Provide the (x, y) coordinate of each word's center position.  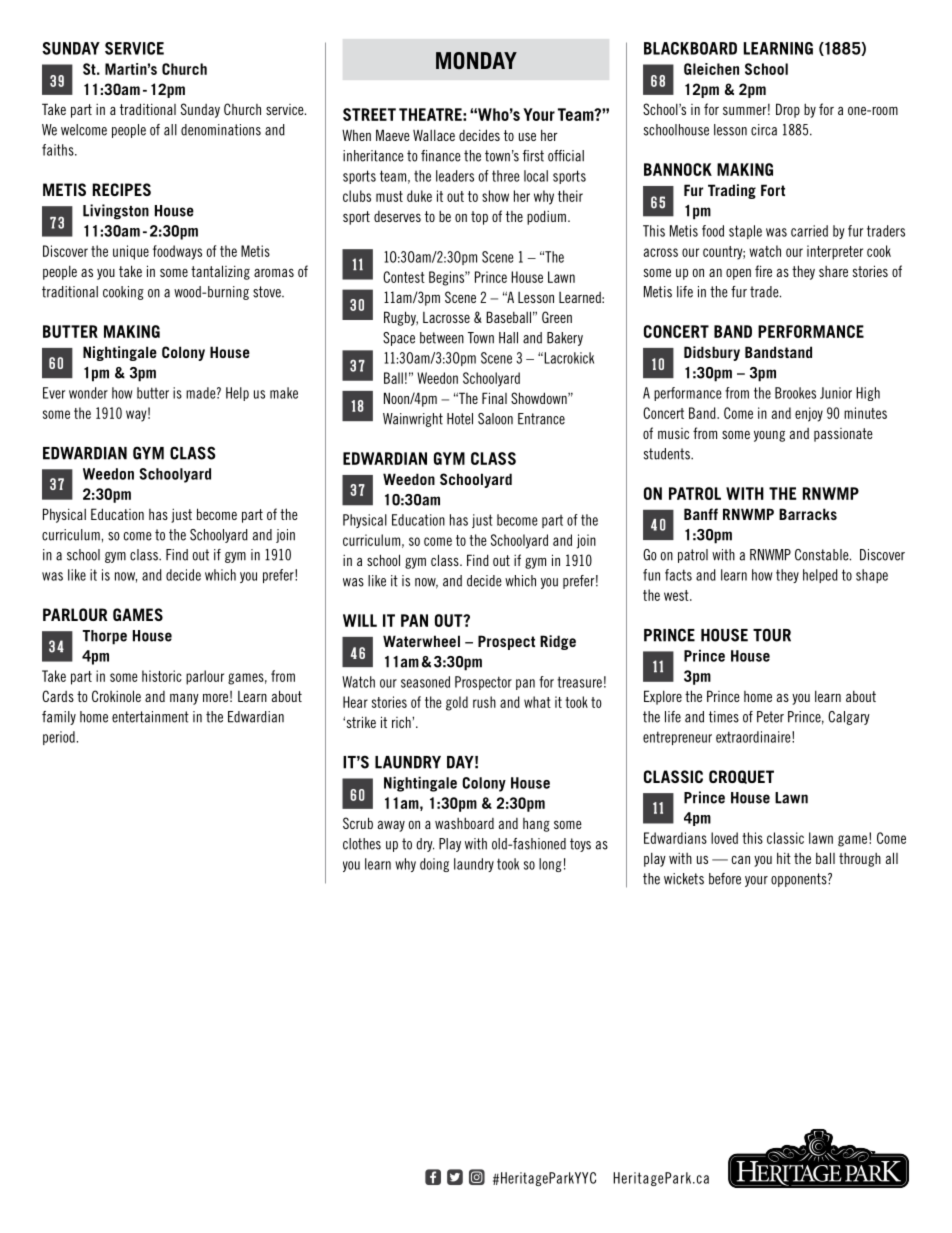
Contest (404, 277)
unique (131, 252)
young (769, 436)
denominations (221, 130)
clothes (362, 844)
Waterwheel (421, 641)
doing (434, 865)
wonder (88, 393)
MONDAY (476, 60)
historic (162, 676)
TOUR (772, 635)
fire (763, 271)
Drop (788, 110)
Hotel (460, 419)
